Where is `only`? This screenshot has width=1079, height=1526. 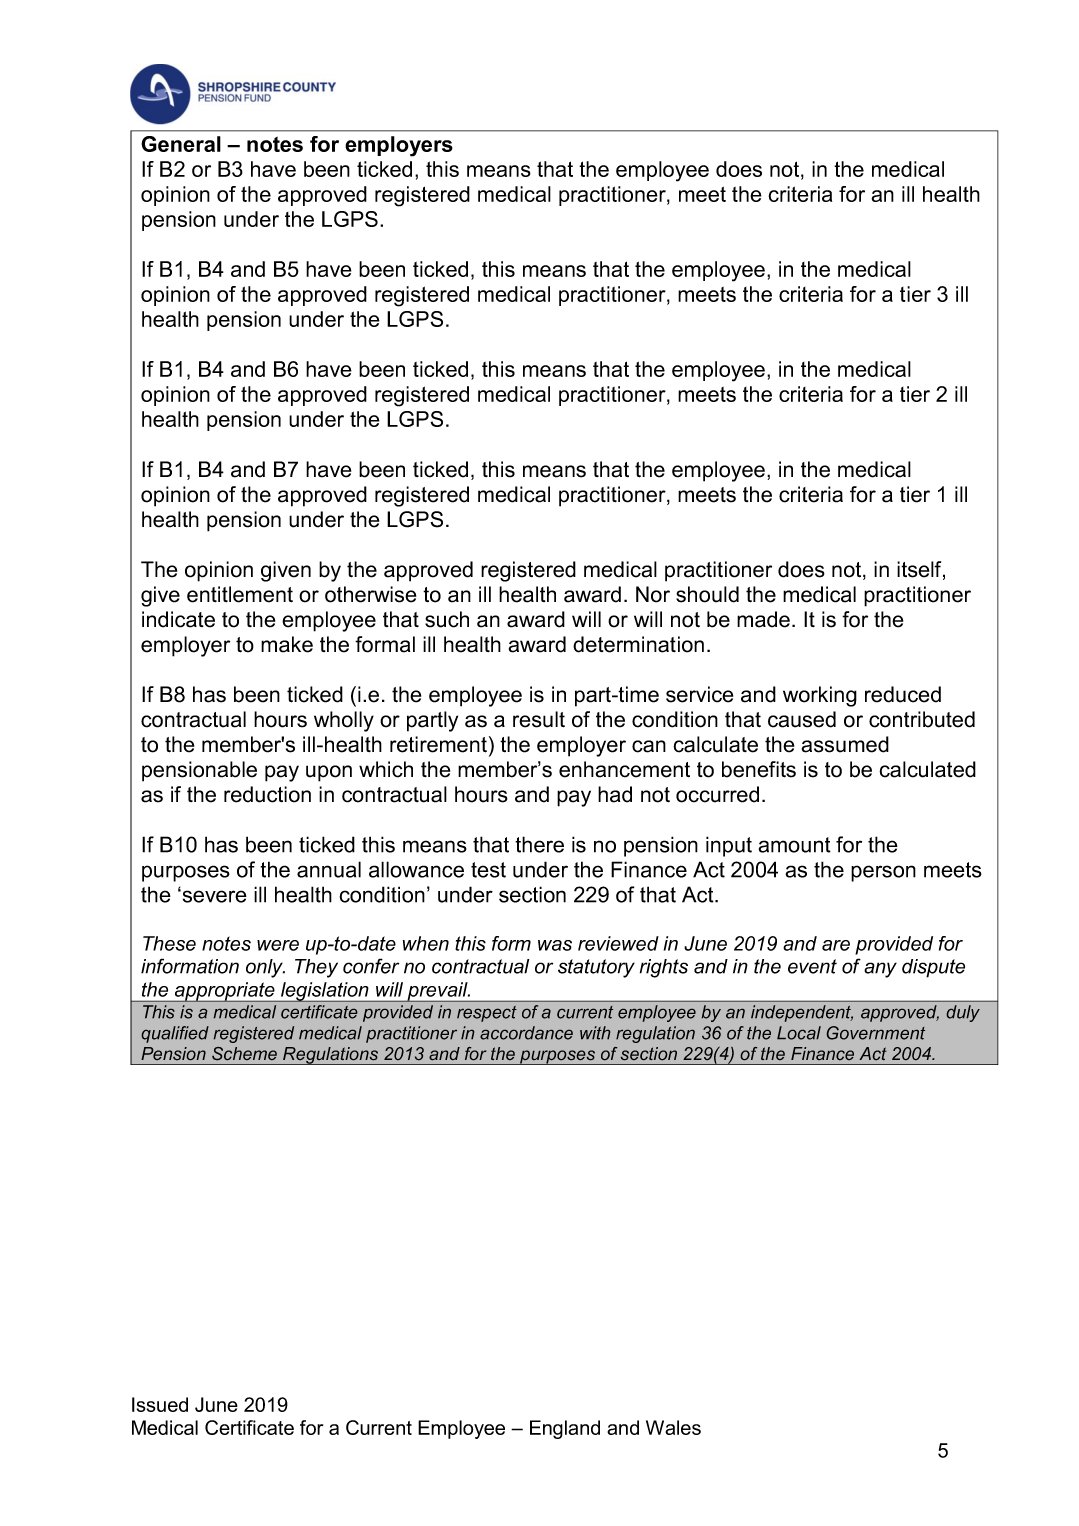
only is located at coordinates (265, 968).
